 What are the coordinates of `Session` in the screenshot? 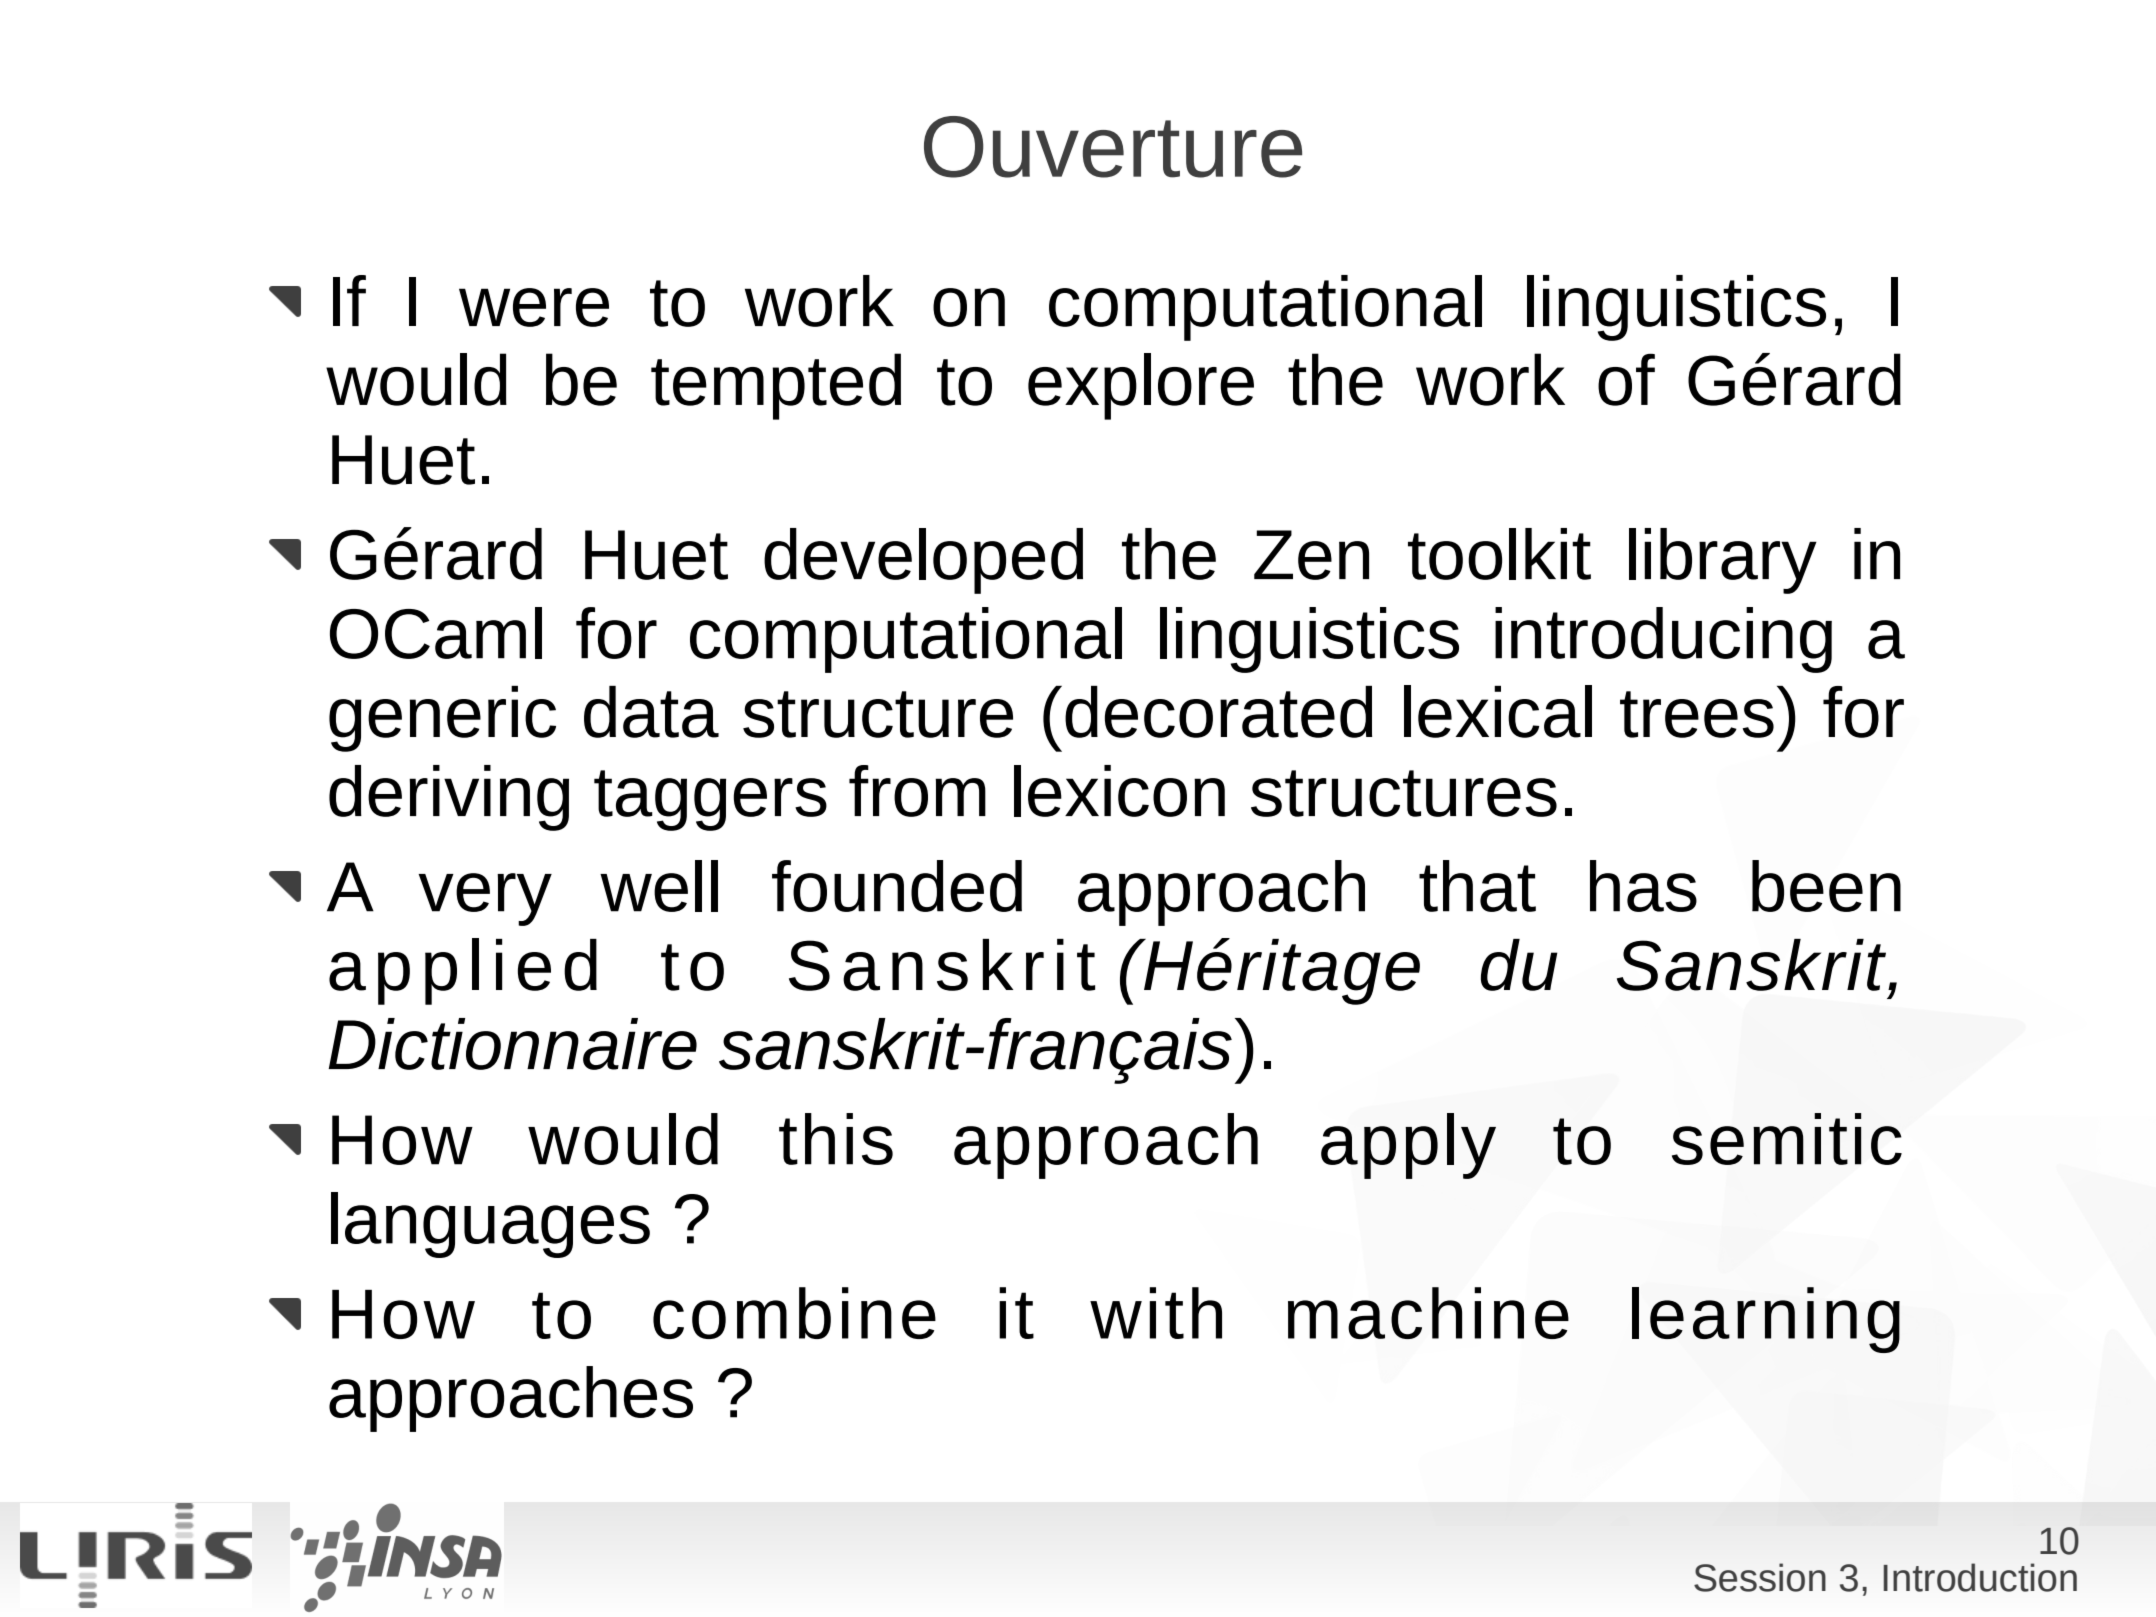 It's located at (1760, 1577).
